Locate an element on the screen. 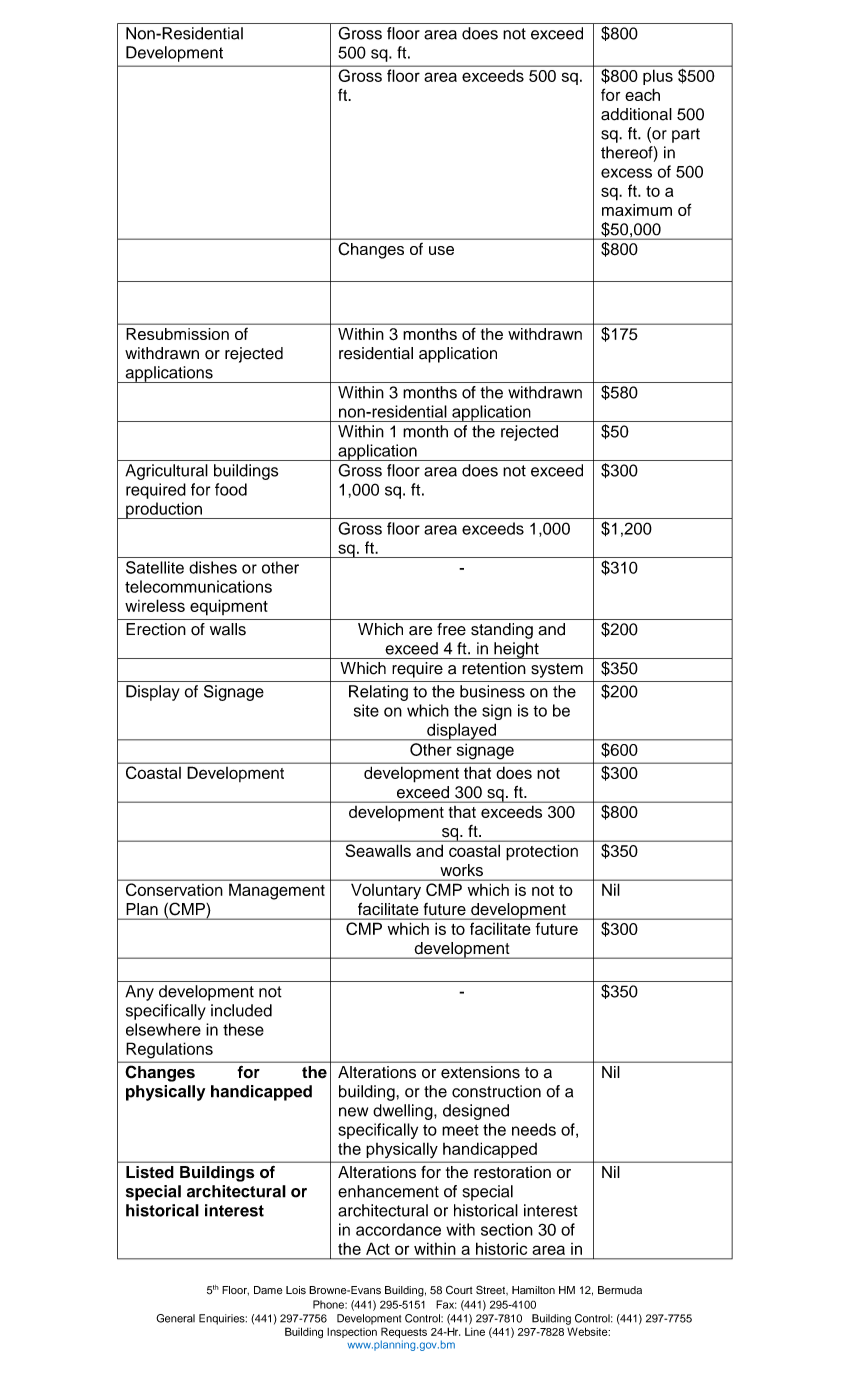 Image resolution: width=849 pixels, height=1400 pixels. height is located at coordinates (516, 650).
